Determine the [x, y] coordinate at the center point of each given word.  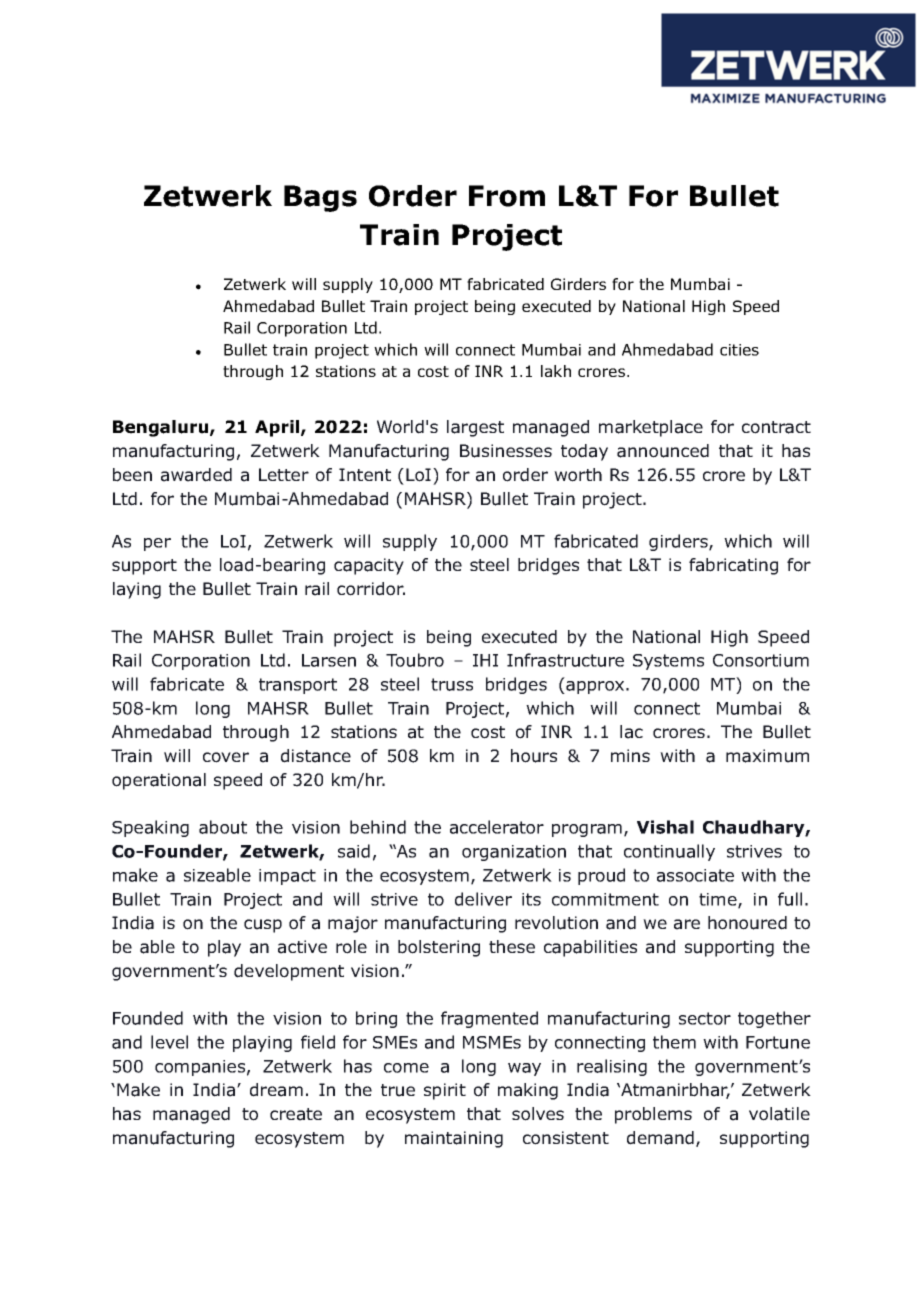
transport [298, 686]
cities [739, 350]
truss [452, 684]
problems [653, 1115]
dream [276, 1090]
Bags [320, 198]
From [507, 196]
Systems [668, 662]
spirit [445, 1091]
